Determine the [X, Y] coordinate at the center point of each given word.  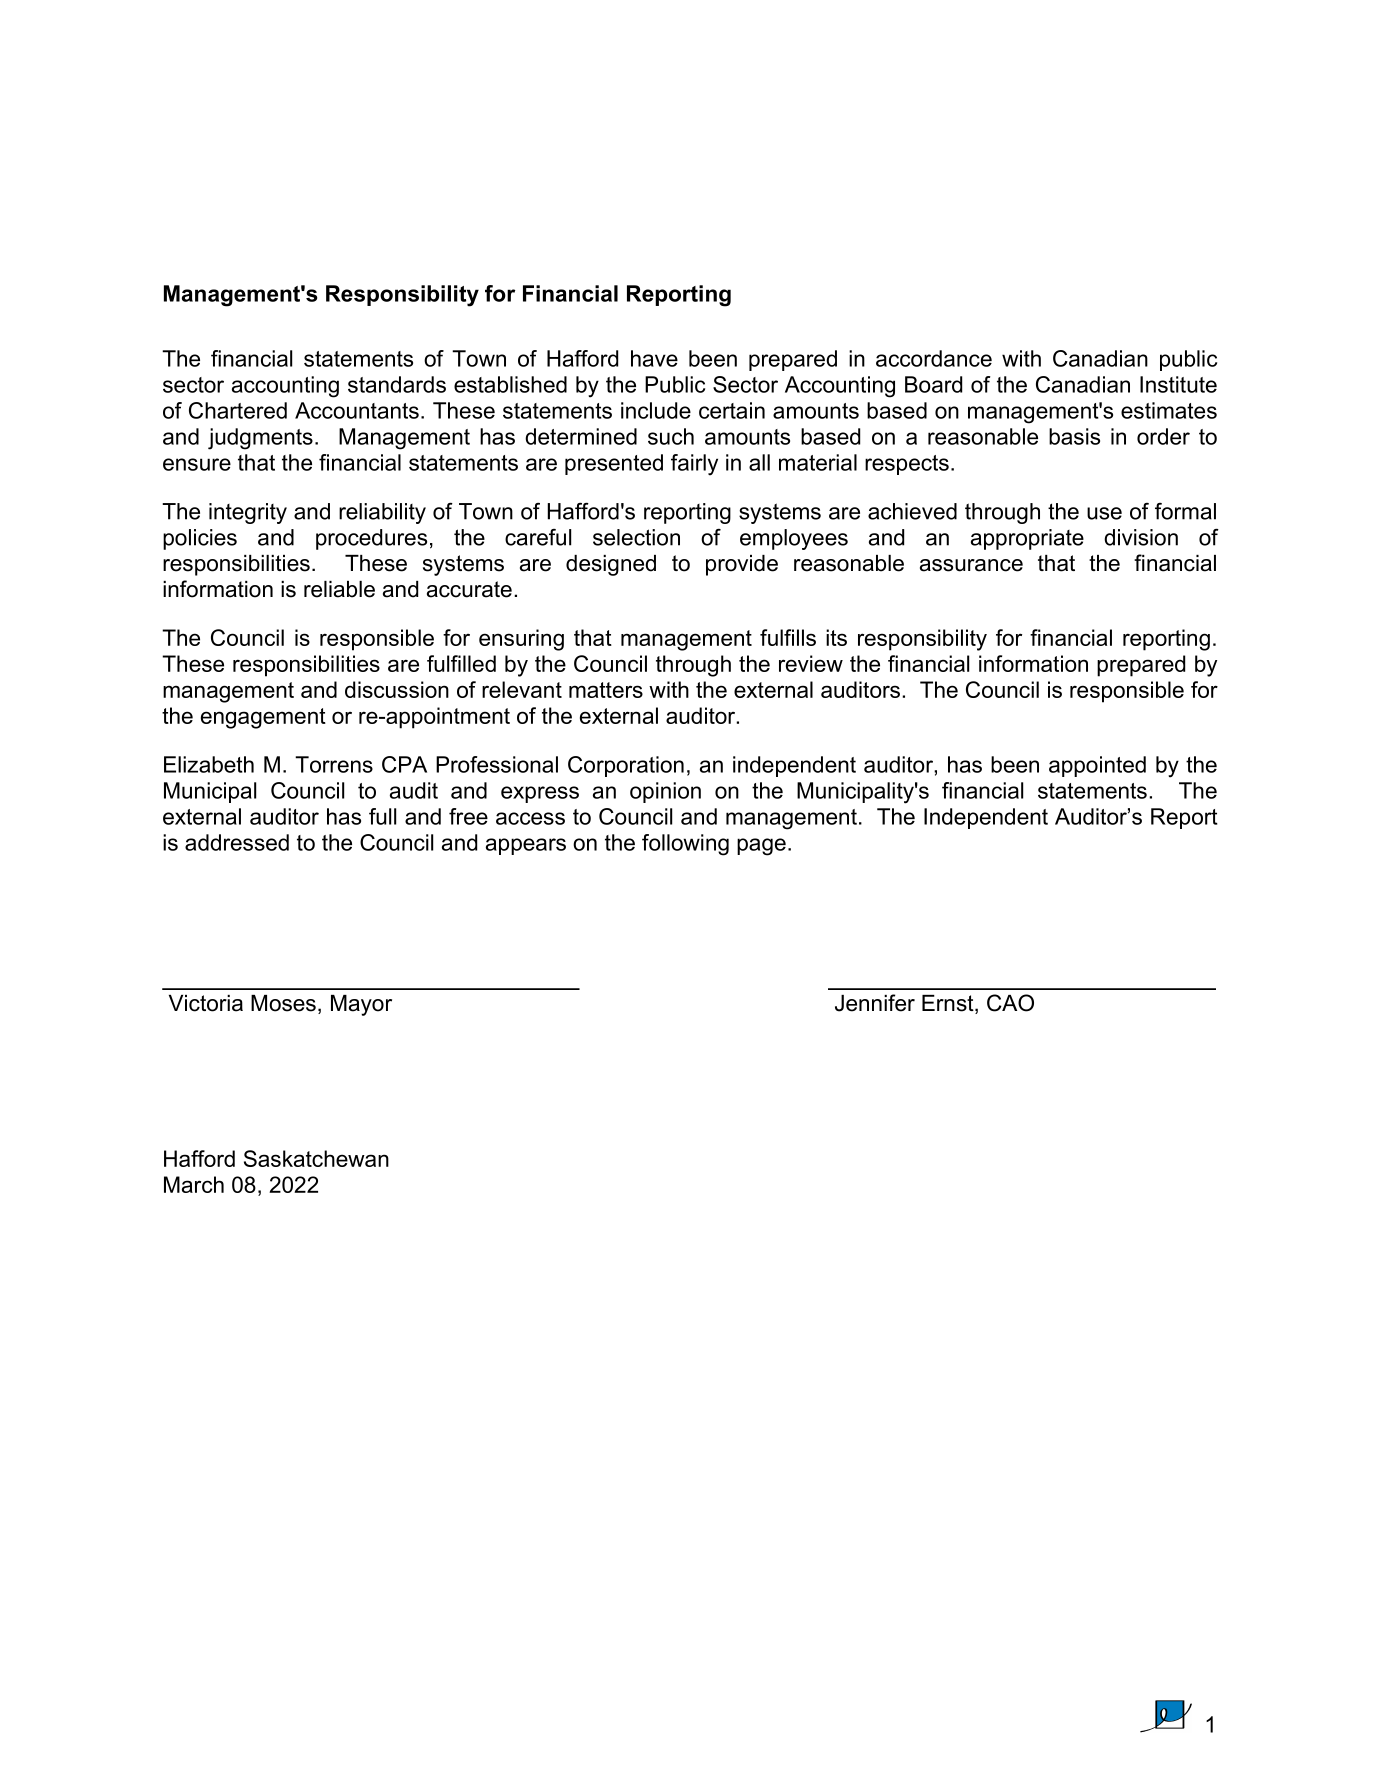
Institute [1178, 384]
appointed [1097, 766]
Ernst [949, 1004]
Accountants [357, 410]
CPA [404, 764]
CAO [1010, 1003]
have [654, 358]
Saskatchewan [316, 1158]
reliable [339, 589]
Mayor [361, 1005]
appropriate [1027, 539]
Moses [283, 1003]
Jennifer [875, 1003]
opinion [665, 792]
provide [742, 565]
